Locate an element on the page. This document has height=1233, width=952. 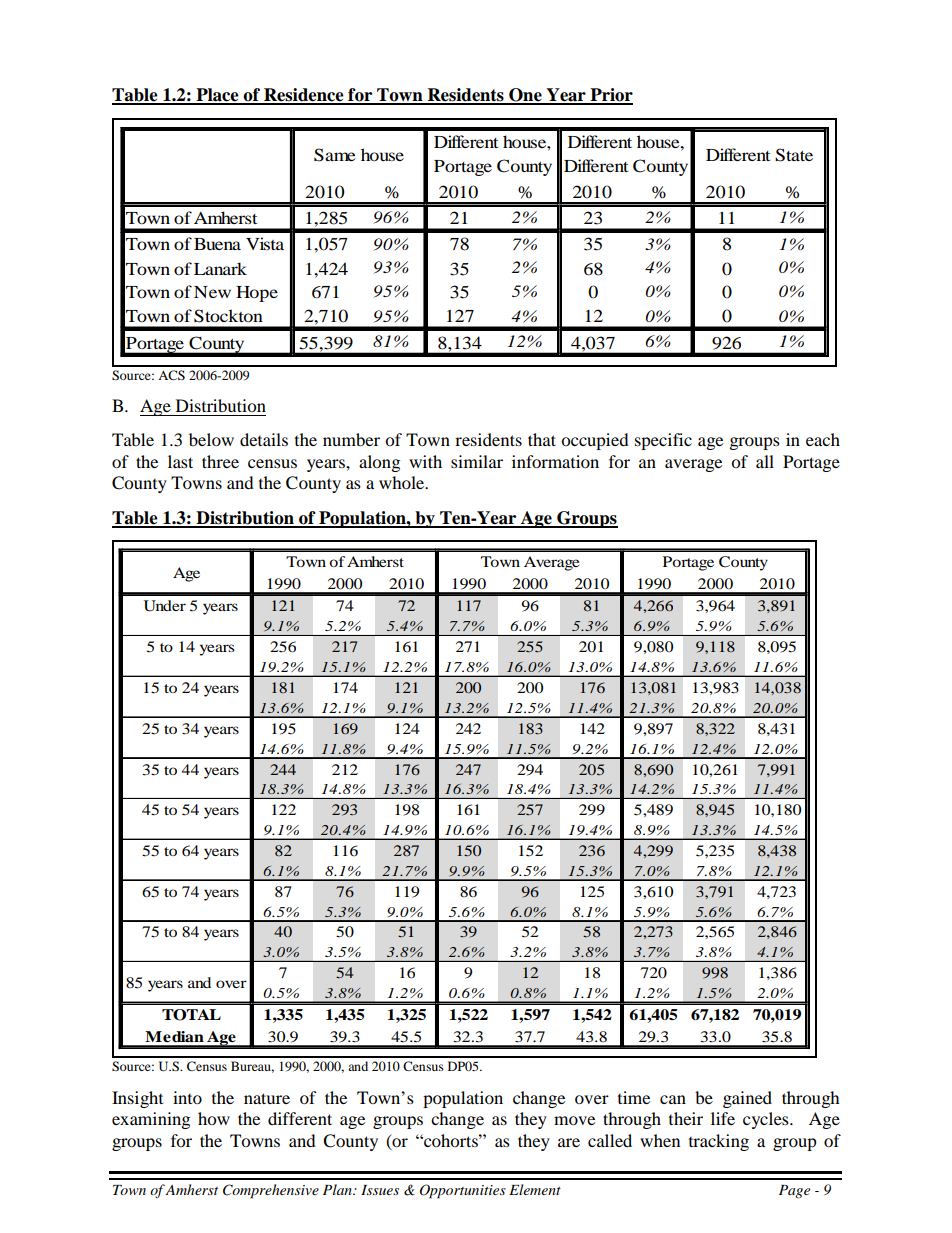
State is located at coordinates (794, 155).
